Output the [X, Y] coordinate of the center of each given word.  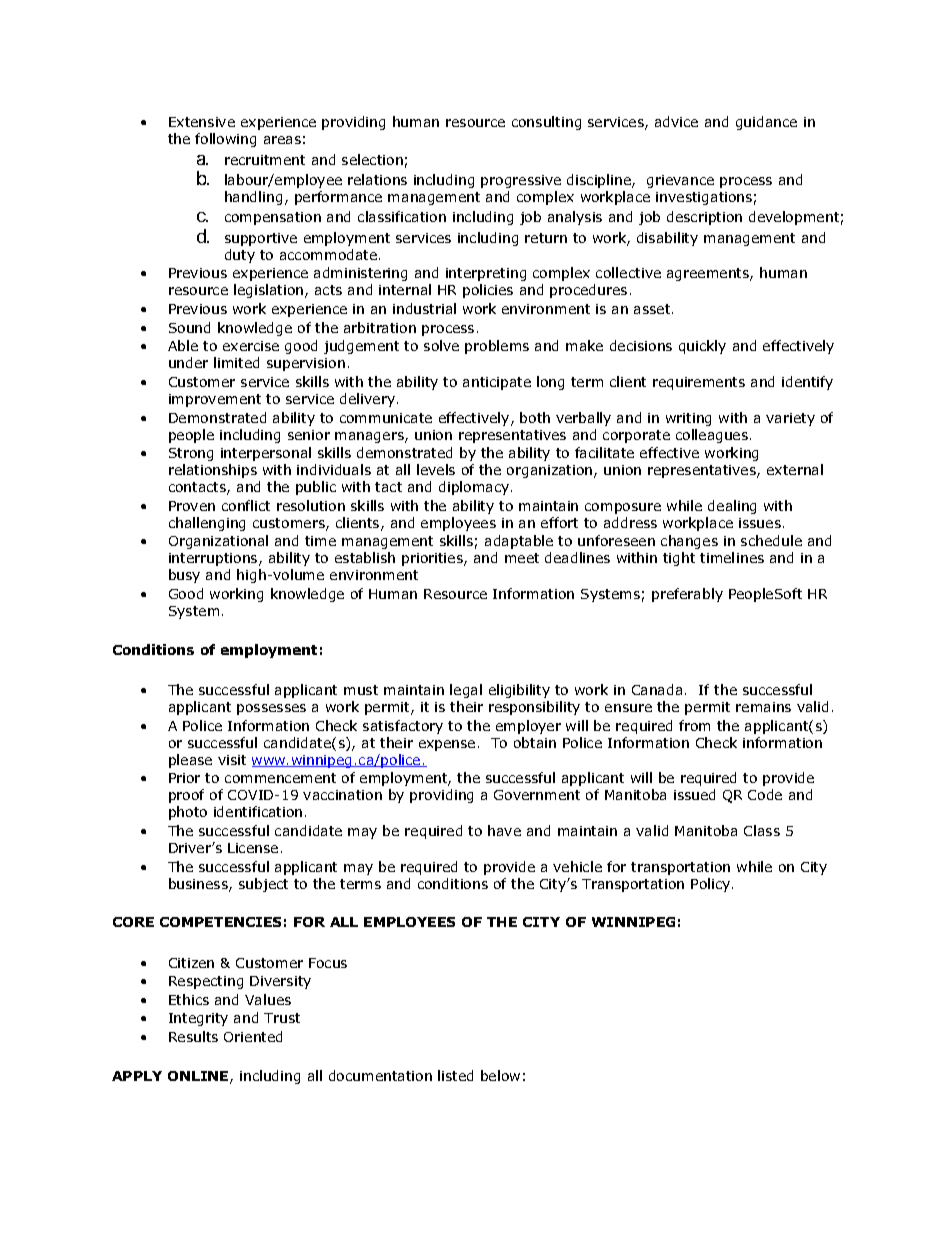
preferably [687, 595]
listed [455, 1075]
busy [184, 576]
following [225, 140]
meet [522, 558]
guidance [766, 123]
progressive [521, 181]
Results [193, 1036]
